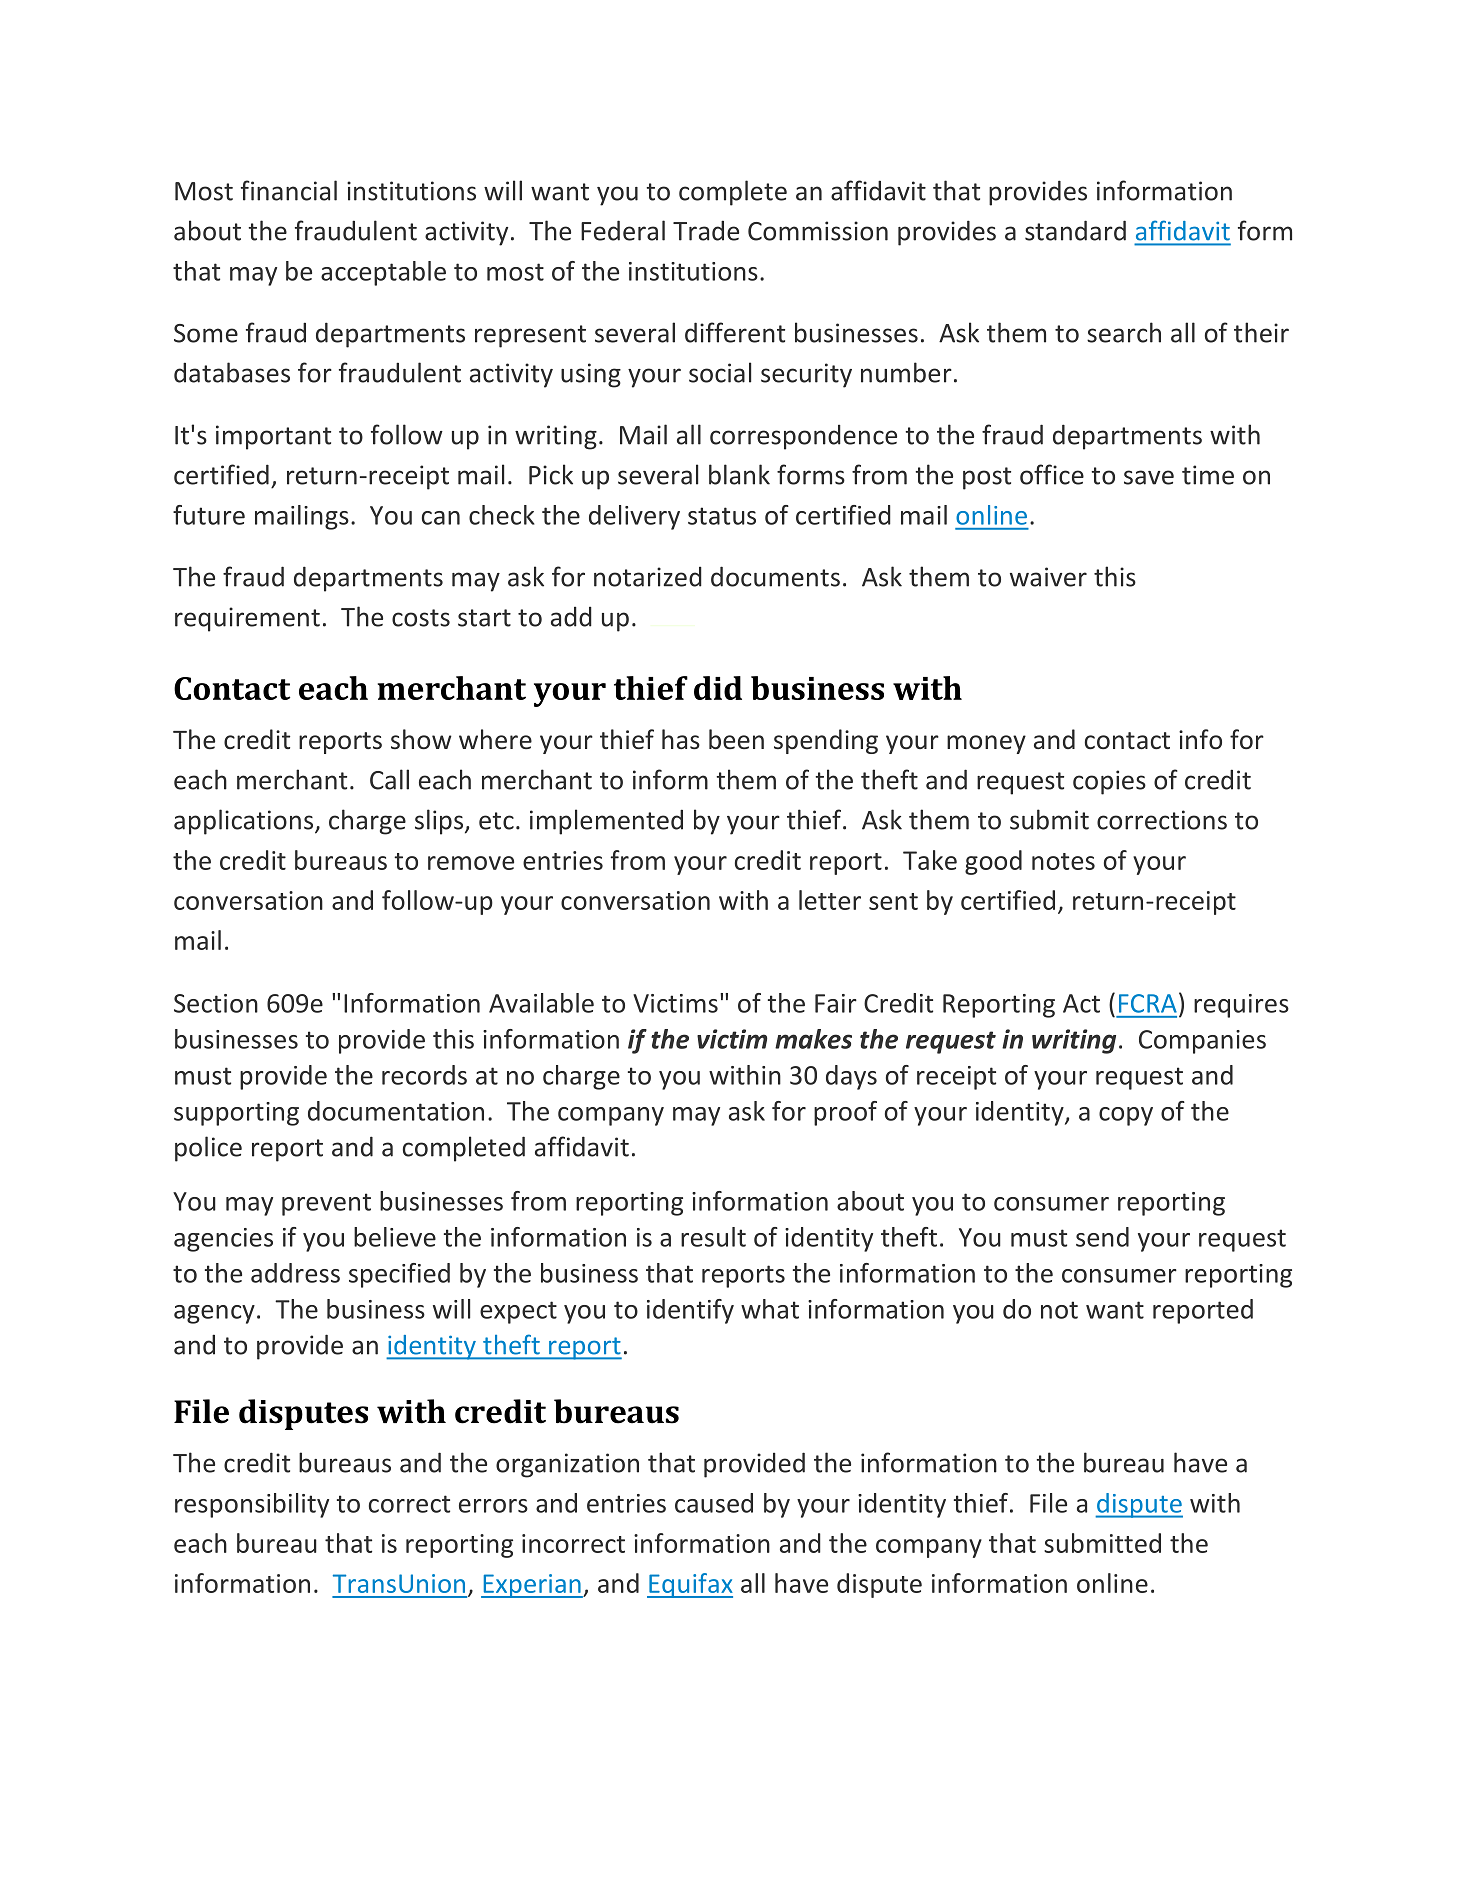  I want to click on Equifax, so click(690, 1585).
